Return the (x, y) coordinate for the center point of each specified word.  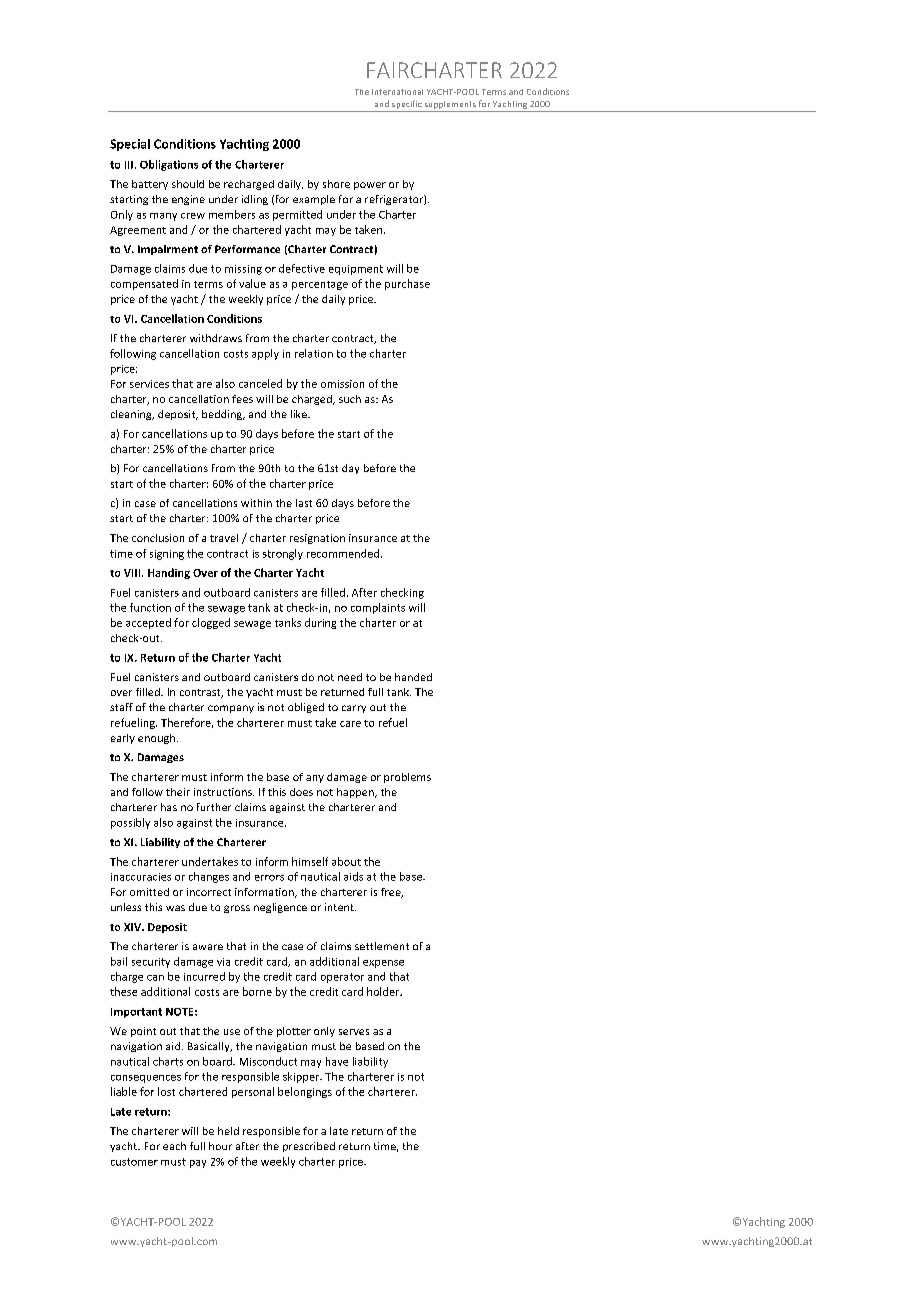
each (174, 1146)
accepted (148, 623)
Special (130, 145)
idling (255, 200)
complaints (378, 608)
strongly (283, 554)
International (397, 92)
